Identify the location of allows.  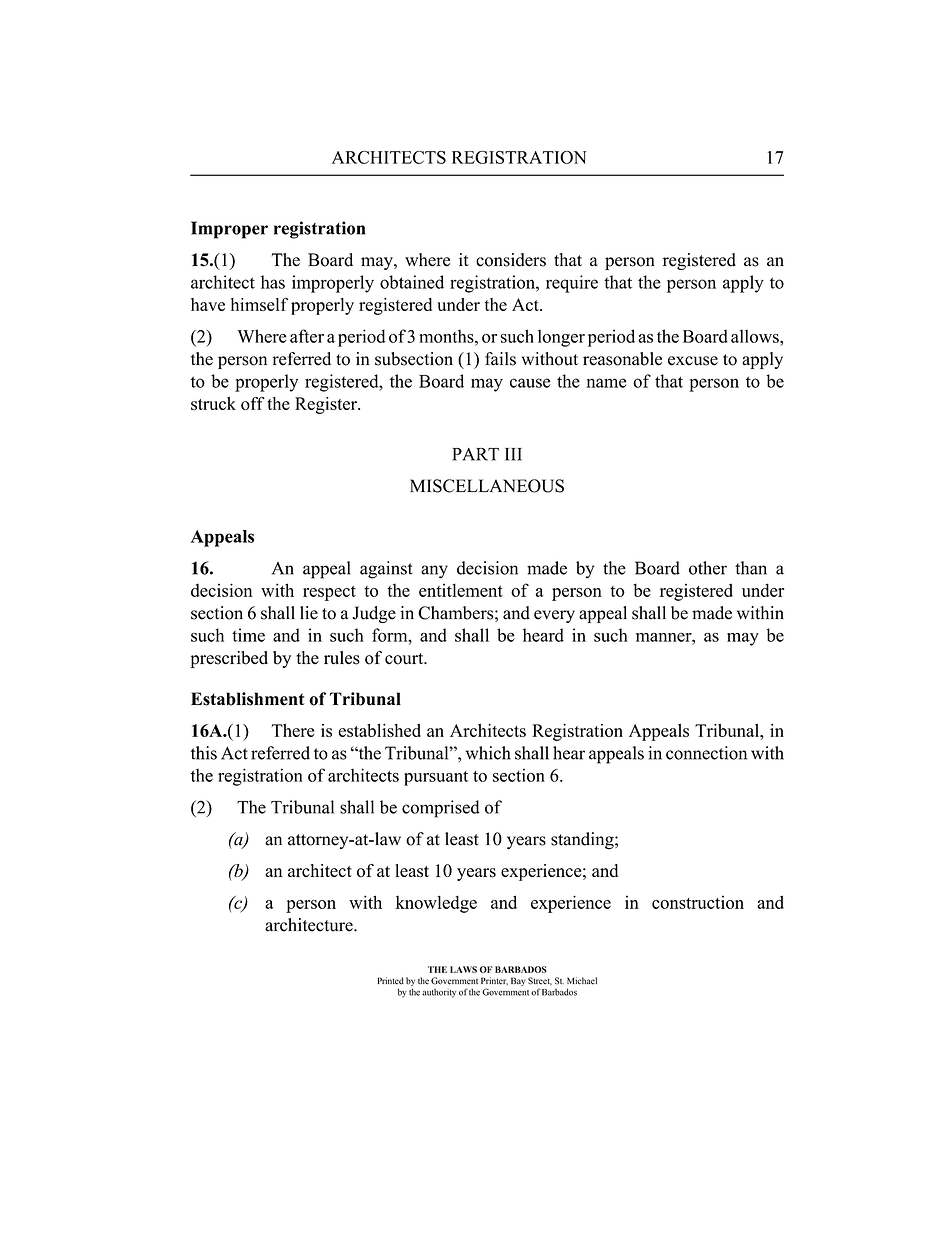
(756, 336).
